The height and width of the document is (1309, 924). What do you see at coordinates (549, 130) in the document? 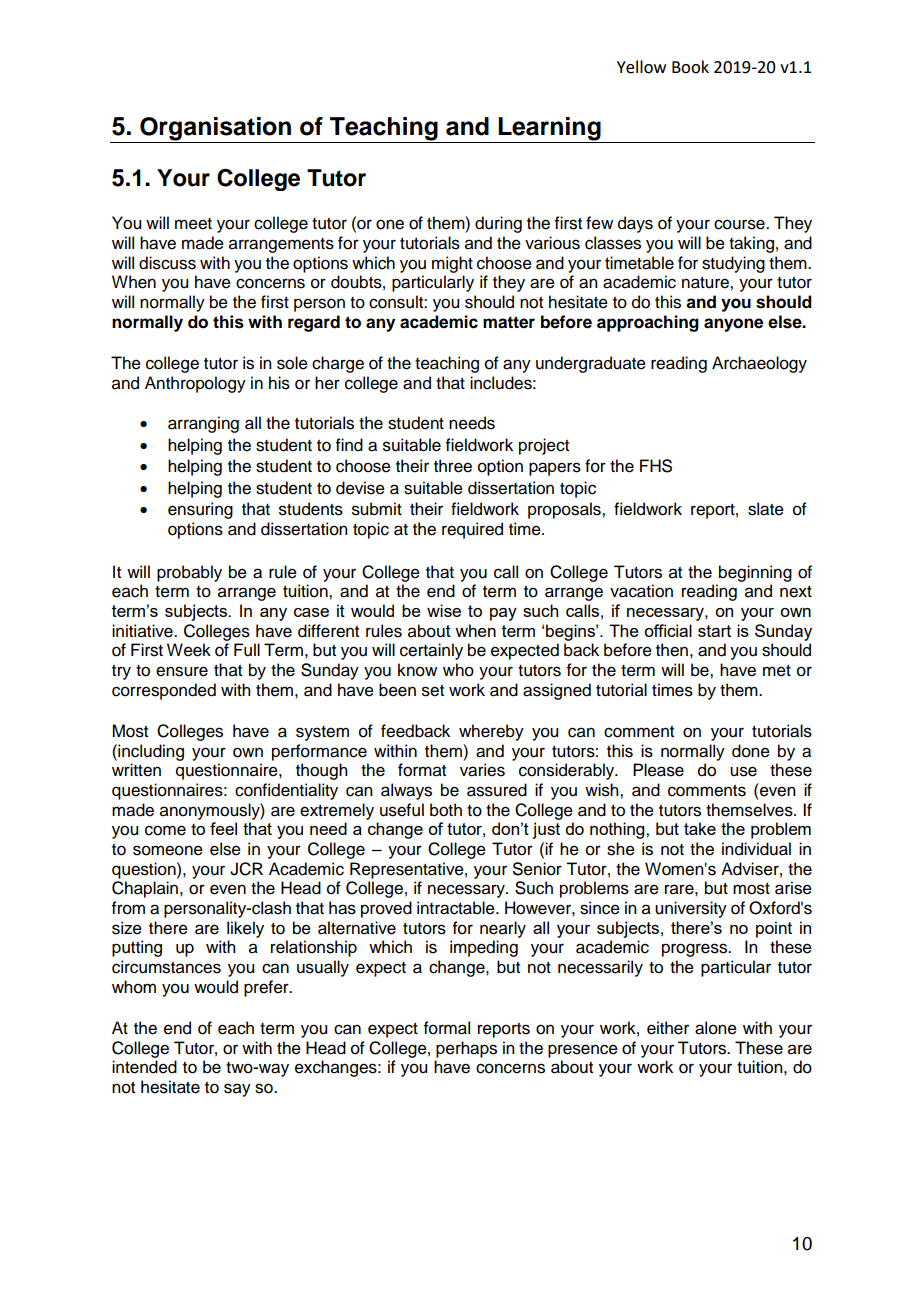
I see `Learning` at bounding box center [549, 130].
